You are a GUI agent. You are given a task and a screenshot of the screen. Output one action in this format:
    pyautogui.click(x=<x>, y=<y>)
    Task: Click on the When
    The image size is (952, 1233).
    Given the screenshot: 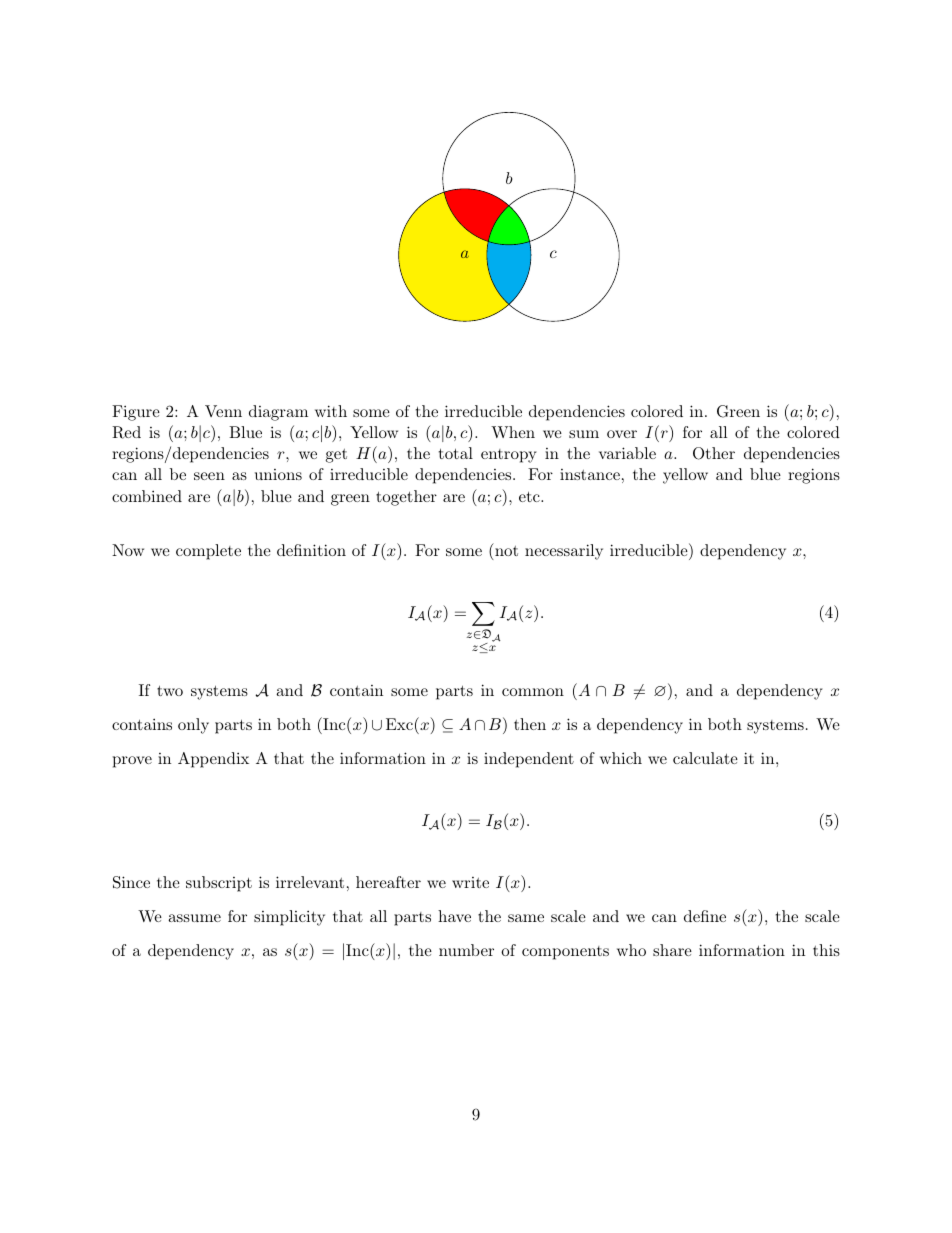 What is the action you would take?
    pyautogui.click(x=513, y=432)
